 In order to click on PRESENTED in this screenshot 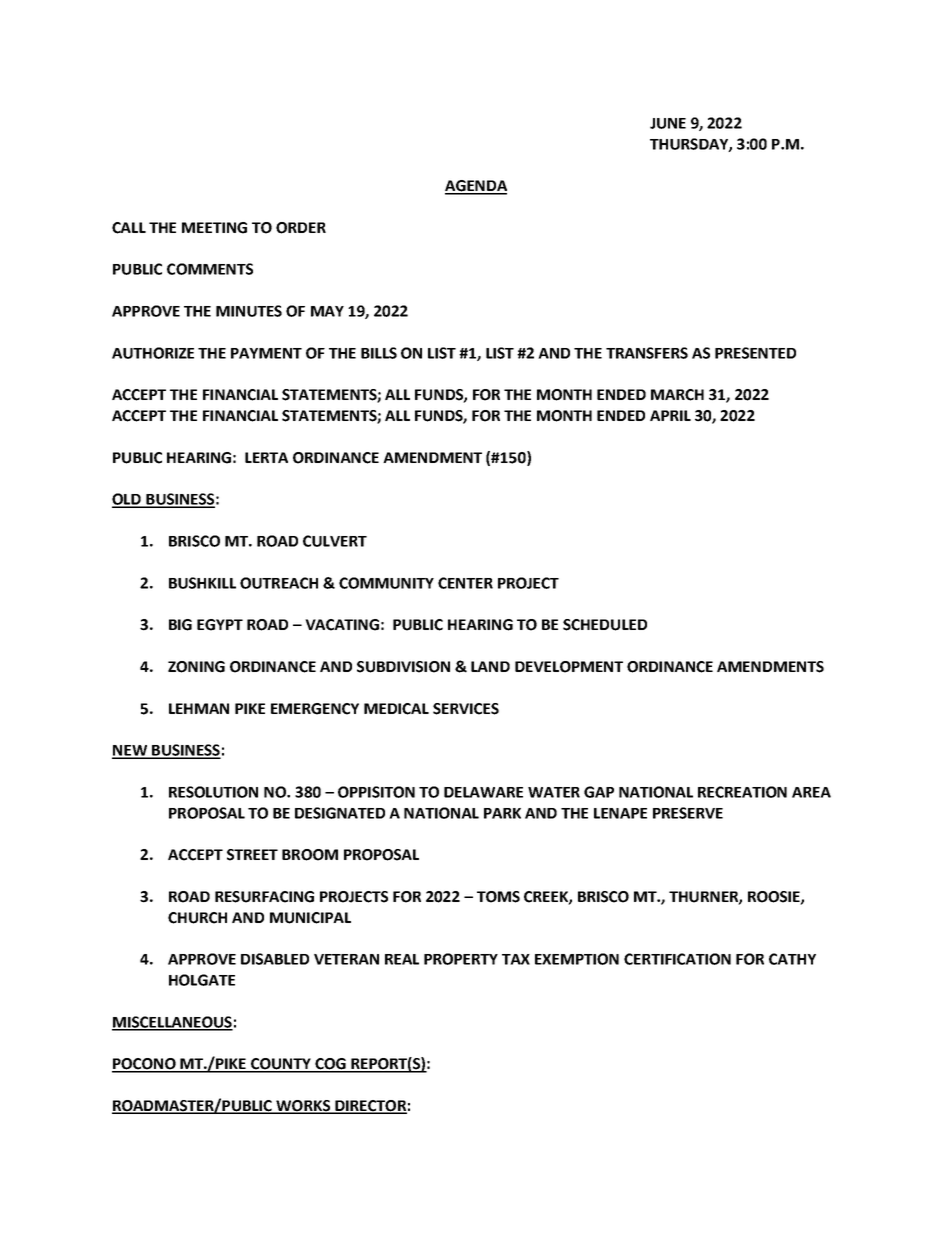, I will do `click(755, 353)`.
